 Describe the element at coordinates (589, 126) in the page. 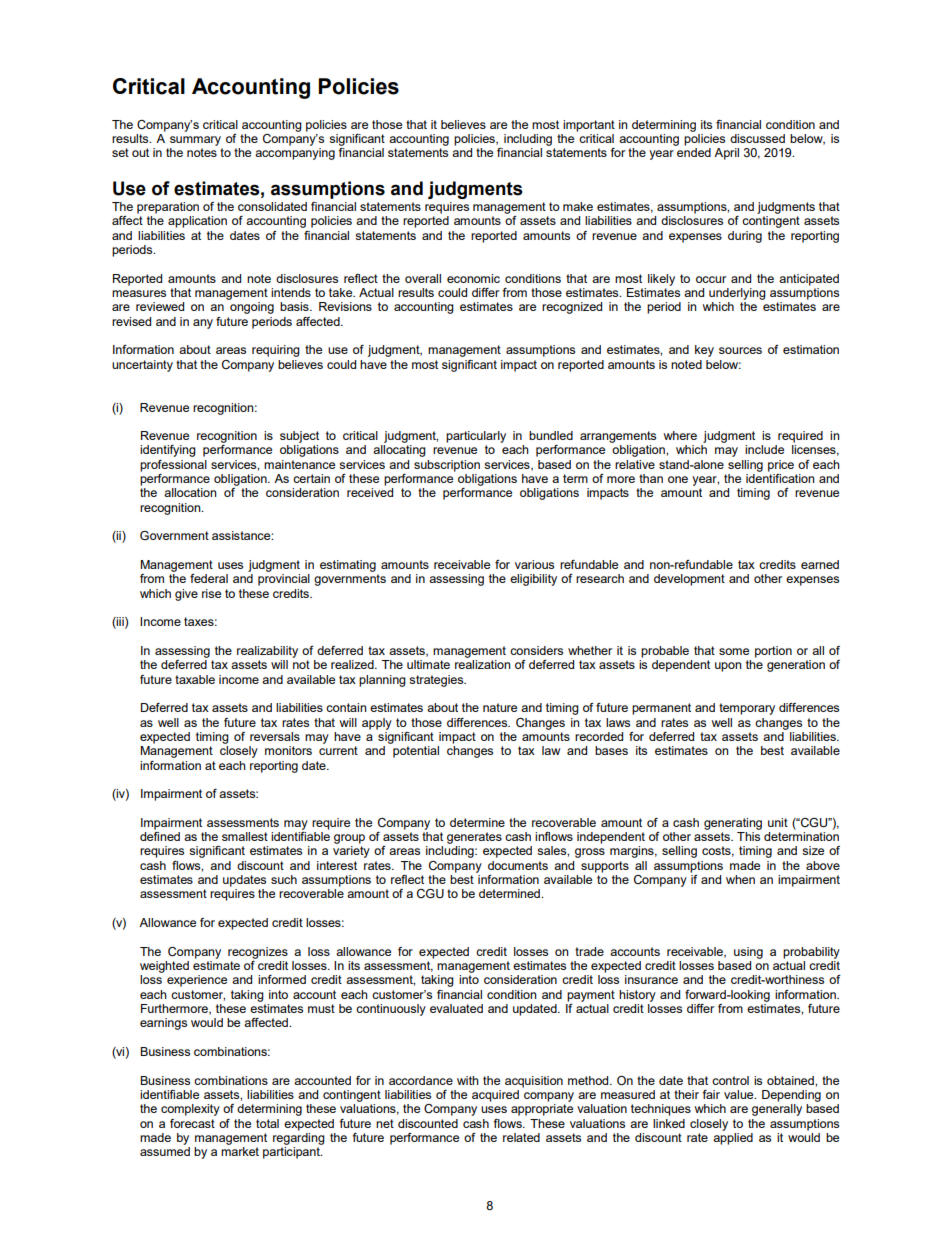

I see `important` at that location.
